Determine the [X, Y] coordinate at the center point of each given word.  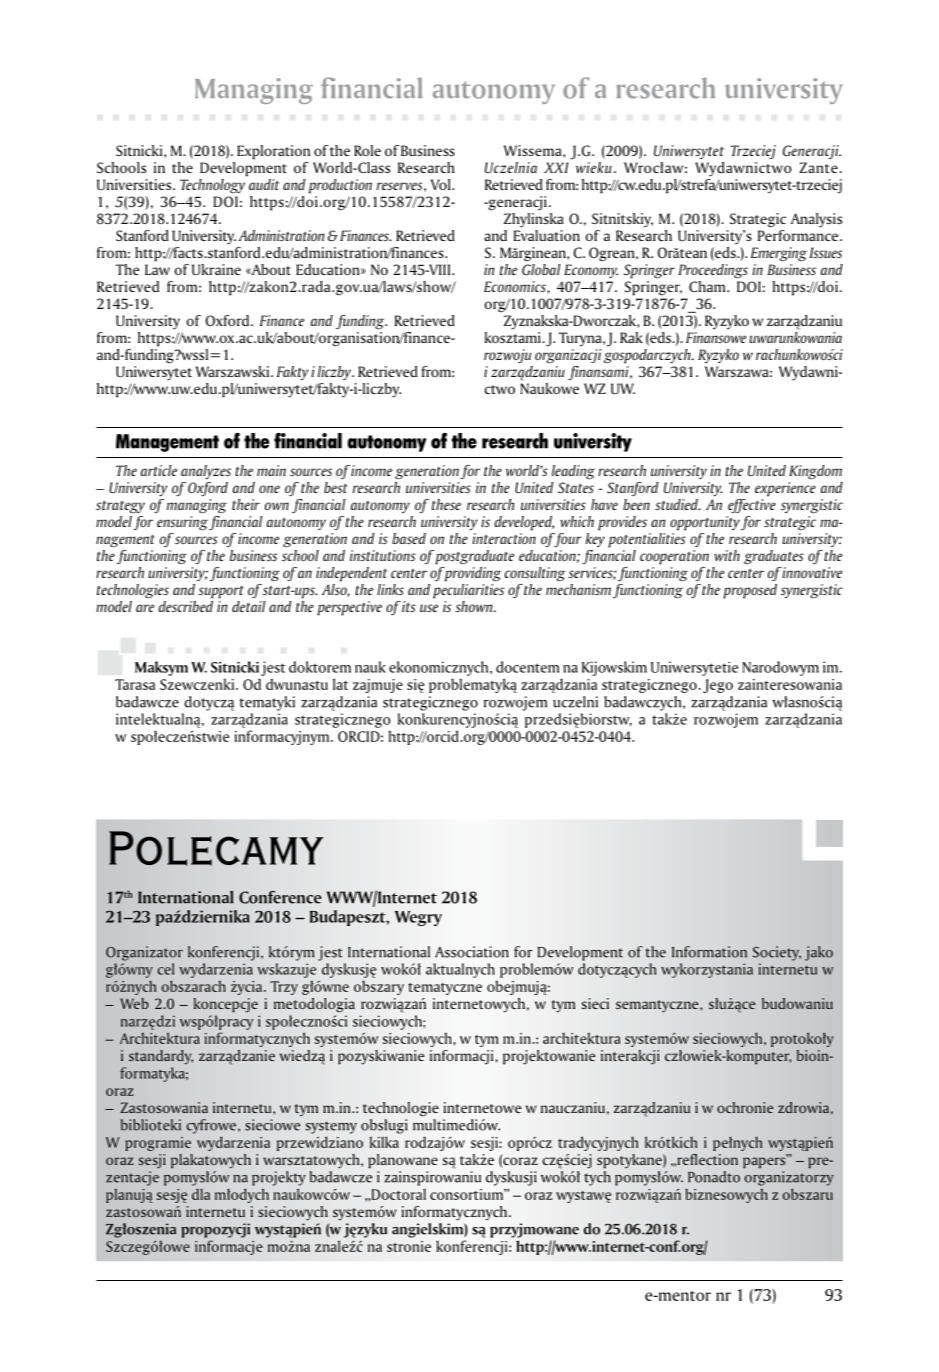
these [446, 504]
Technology [213, 185]
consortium [467, 1194]
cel [166, 969]
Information [709, 952]
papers [765, 1162]
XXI [556, 167]
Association [472, 952]
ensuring [182, 523]
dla [201, 1194]
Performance [799, 234]
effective [752, 504]
